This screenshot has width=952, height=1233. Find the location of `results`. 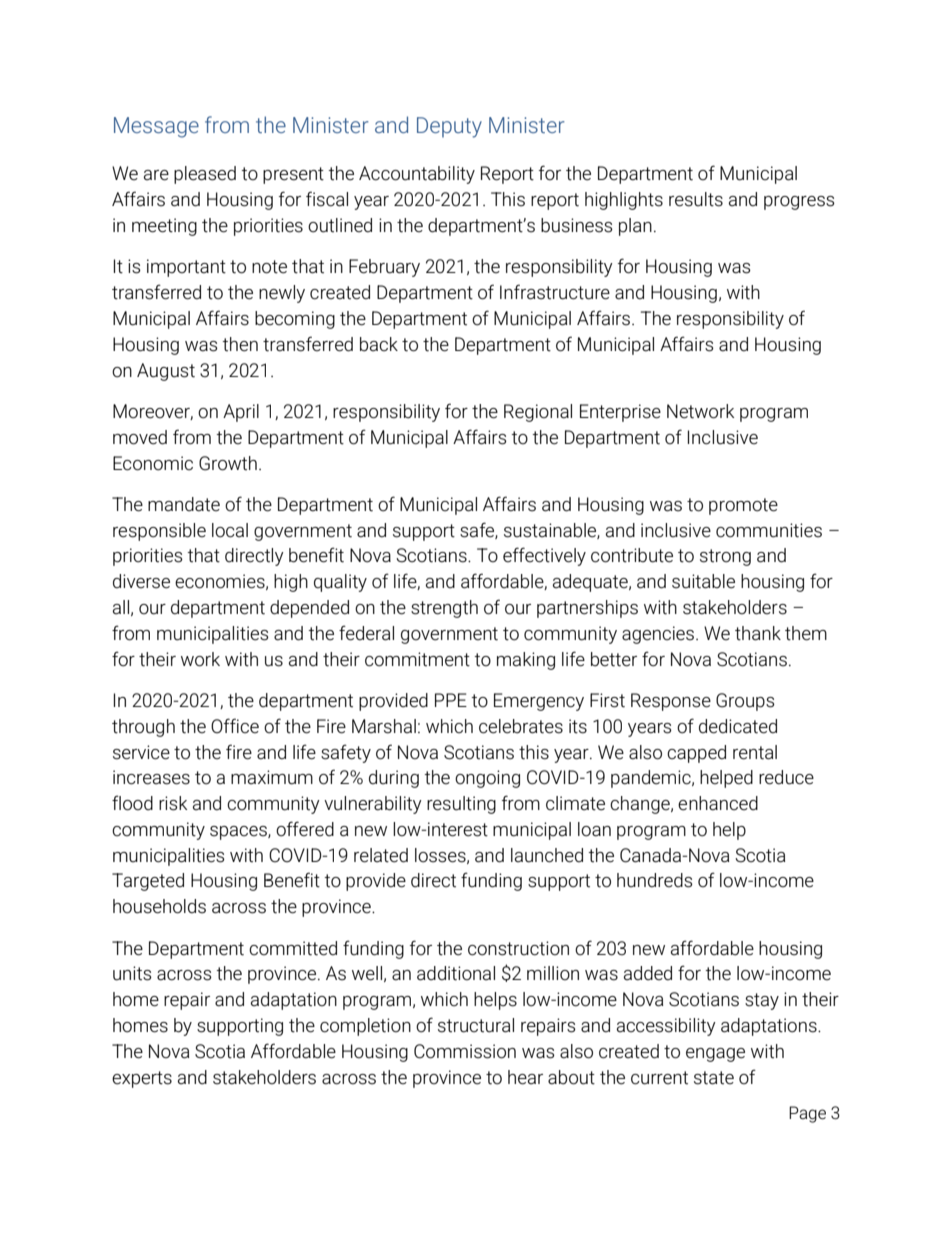

results is located at coordinates (696, 199).
